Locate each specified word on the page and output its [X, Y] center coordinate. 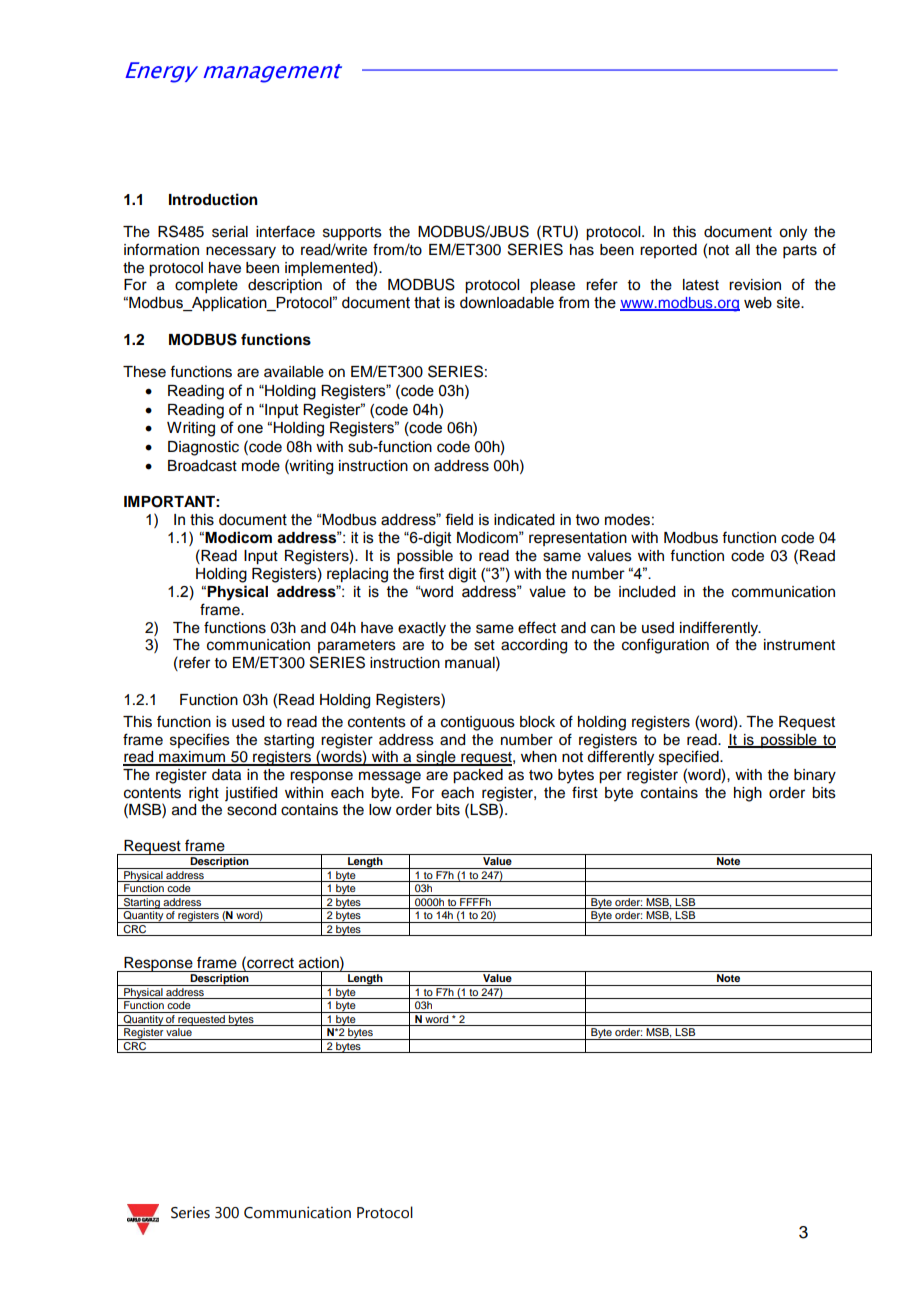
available [294, 372]
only [793, 233]
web [758, 303]
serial [230, 232]
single [436, 758]
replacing [357, 575]
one [250, 429]
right [204, 794]
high [748, 794]
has [582, 250]
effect [537, 627]
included [647, 592]
